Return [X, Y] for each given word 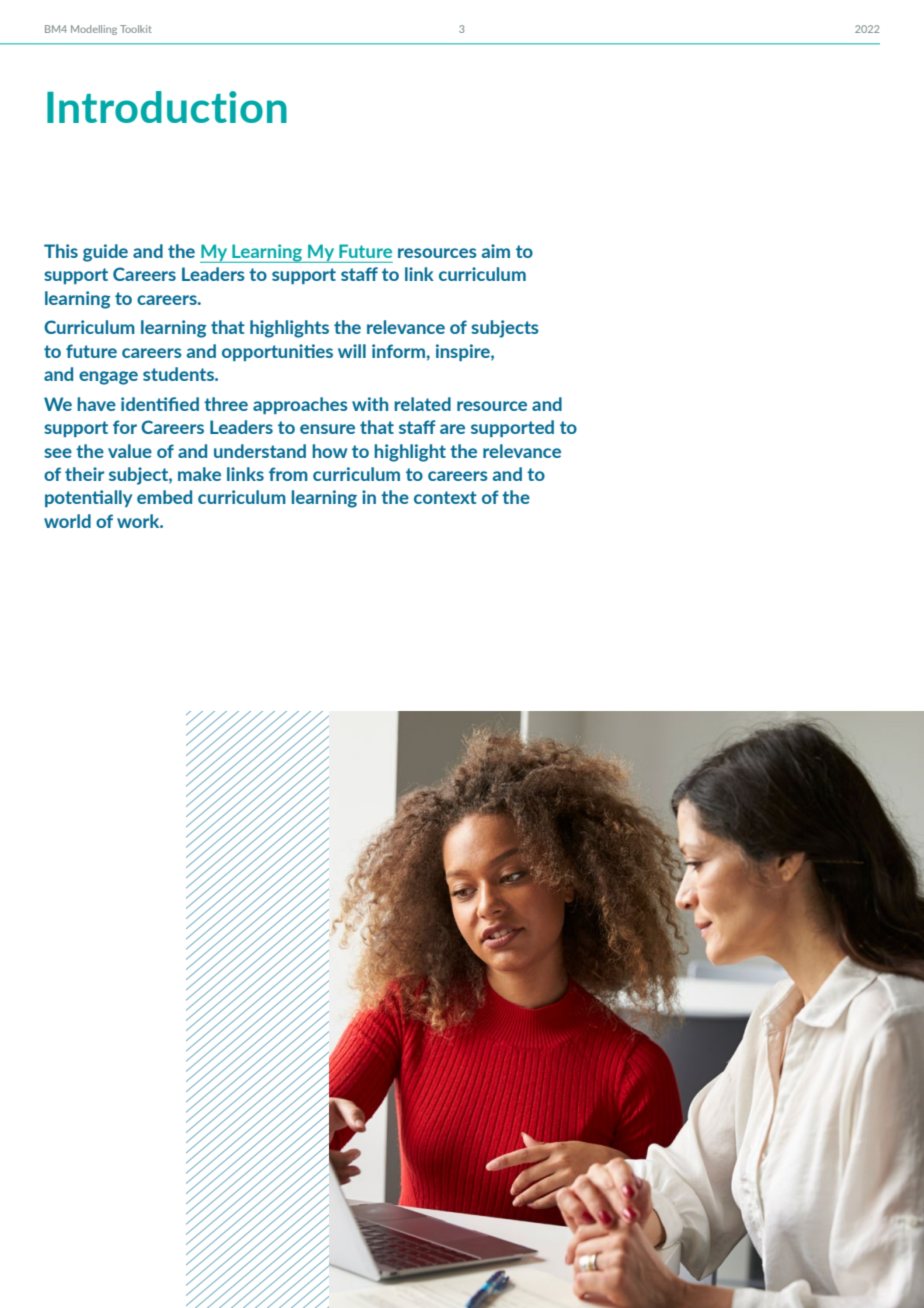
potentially [88, 498]
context [445, 497]
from [288, 474]
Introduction [167, 107]
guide [105, 253]
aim [496, 251]
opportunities [277, 352]
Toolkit [136, 29]
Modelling [94, 30]
